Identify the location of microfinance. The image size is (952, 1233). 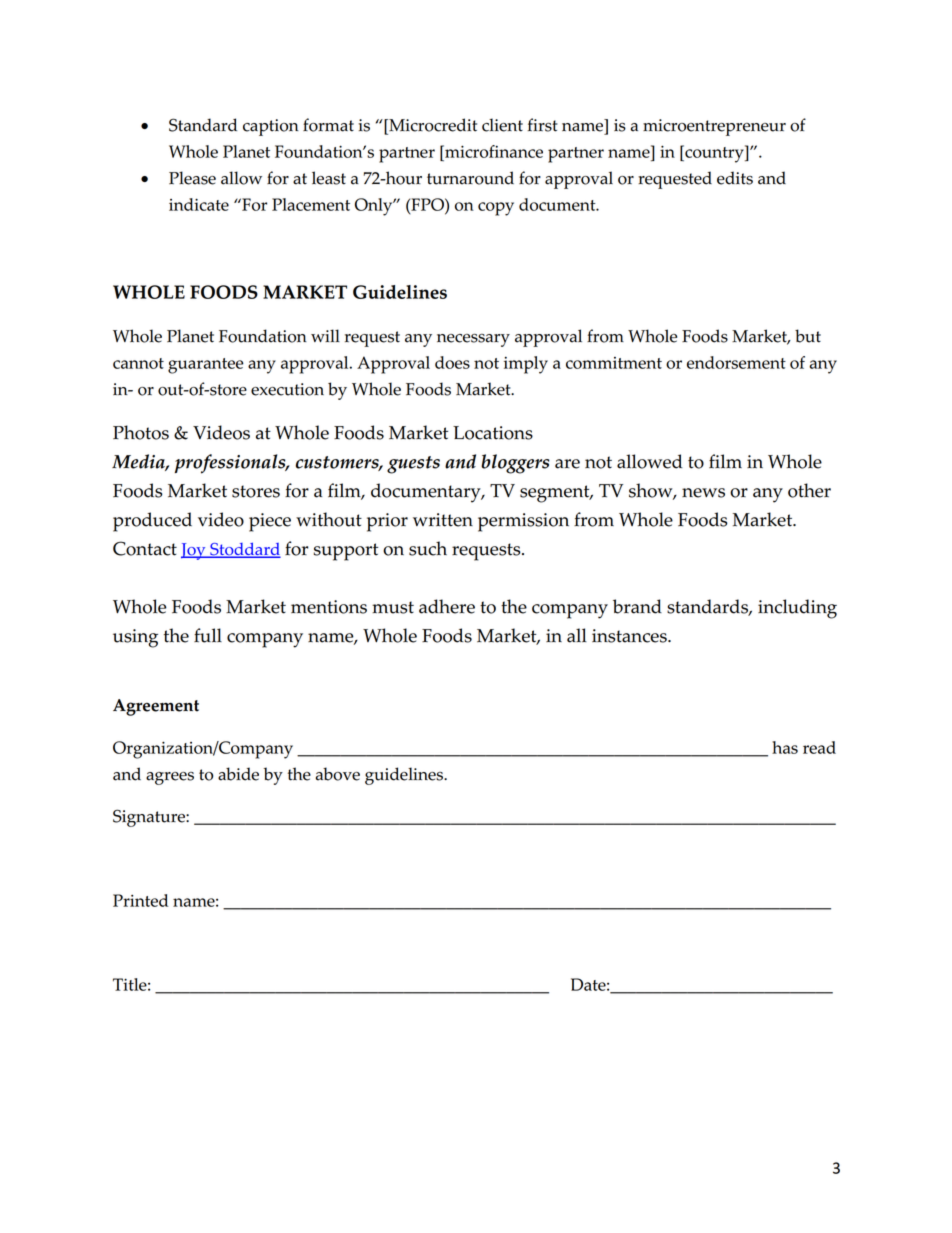
(493, 151).
